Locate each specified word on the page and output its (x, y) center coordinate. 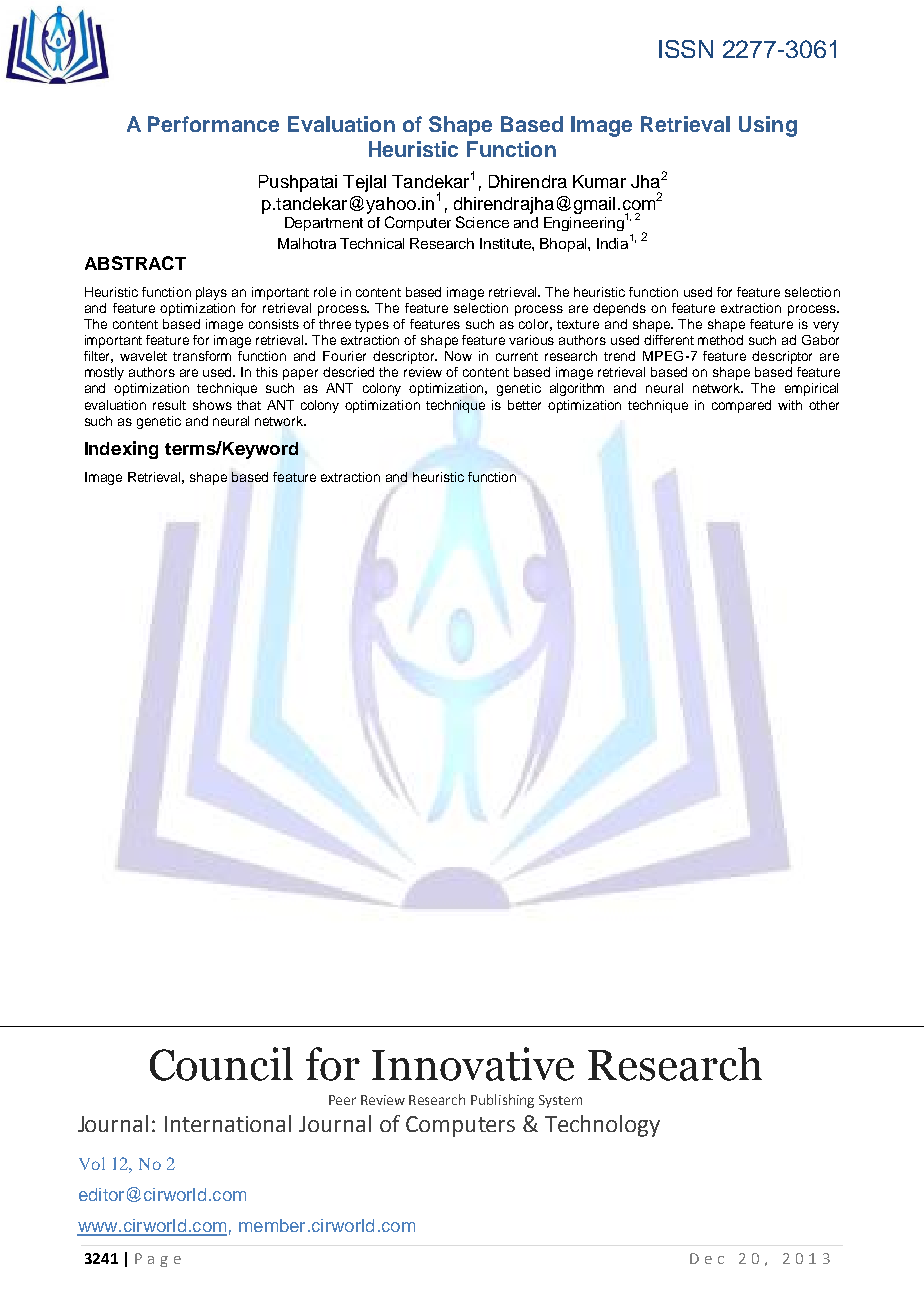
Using (768, 126)
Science (482, 222)
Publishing (502, 1101)
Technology (602, 1126)
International (228, 1123)
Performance (213, 124)
